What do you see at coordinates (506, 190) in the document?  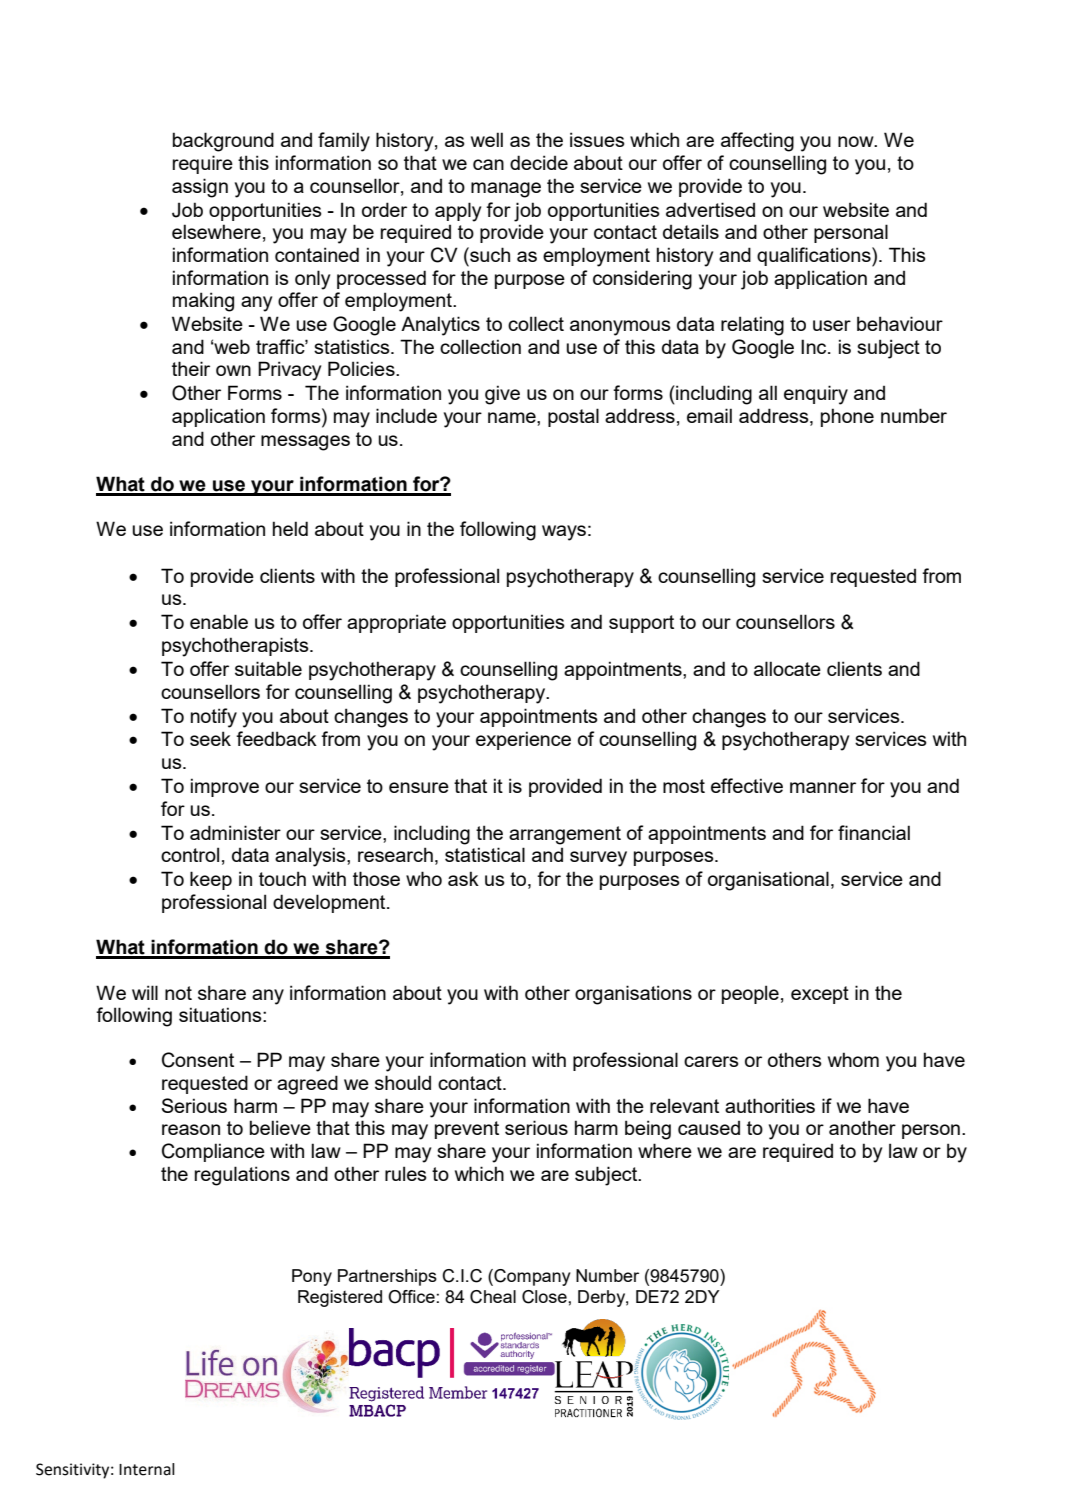 I see `manage` at bounding box center [506, 190].
